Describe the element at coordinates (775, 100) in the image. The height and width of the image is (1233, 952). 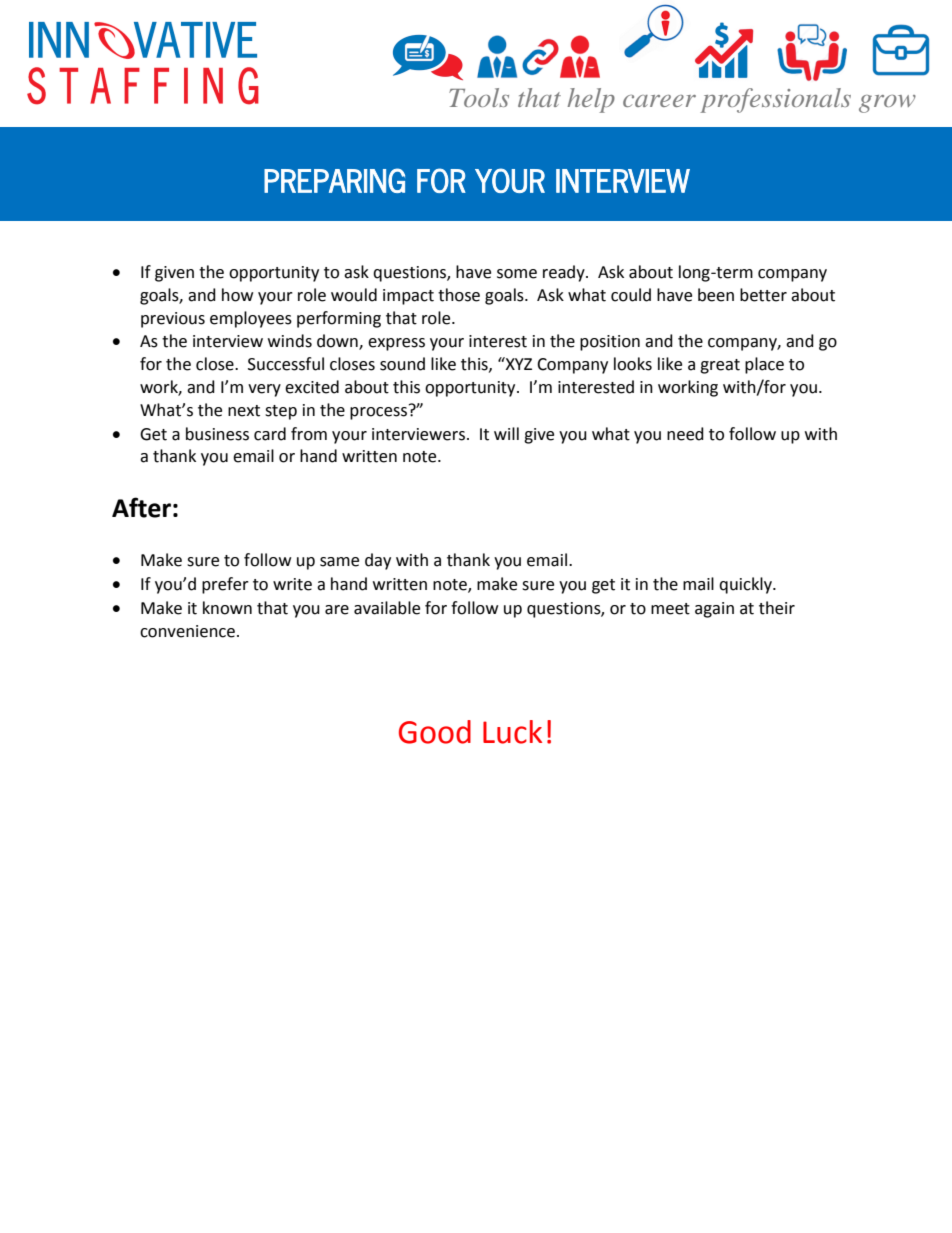
I see `professionals` at that location.
